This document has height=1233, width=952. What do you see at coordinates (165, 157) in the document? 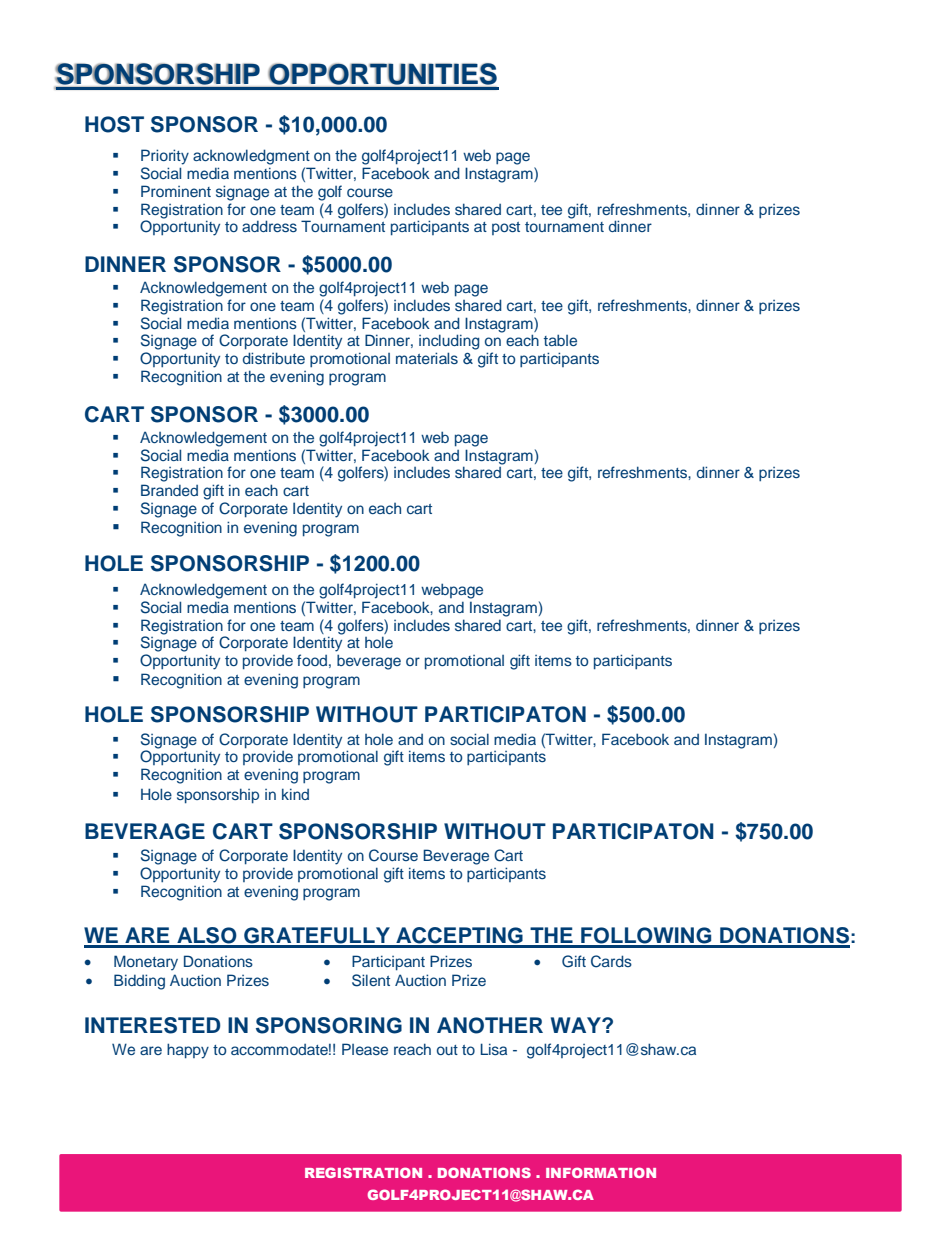
I see `Priority` at bounding box center [165, 157].
